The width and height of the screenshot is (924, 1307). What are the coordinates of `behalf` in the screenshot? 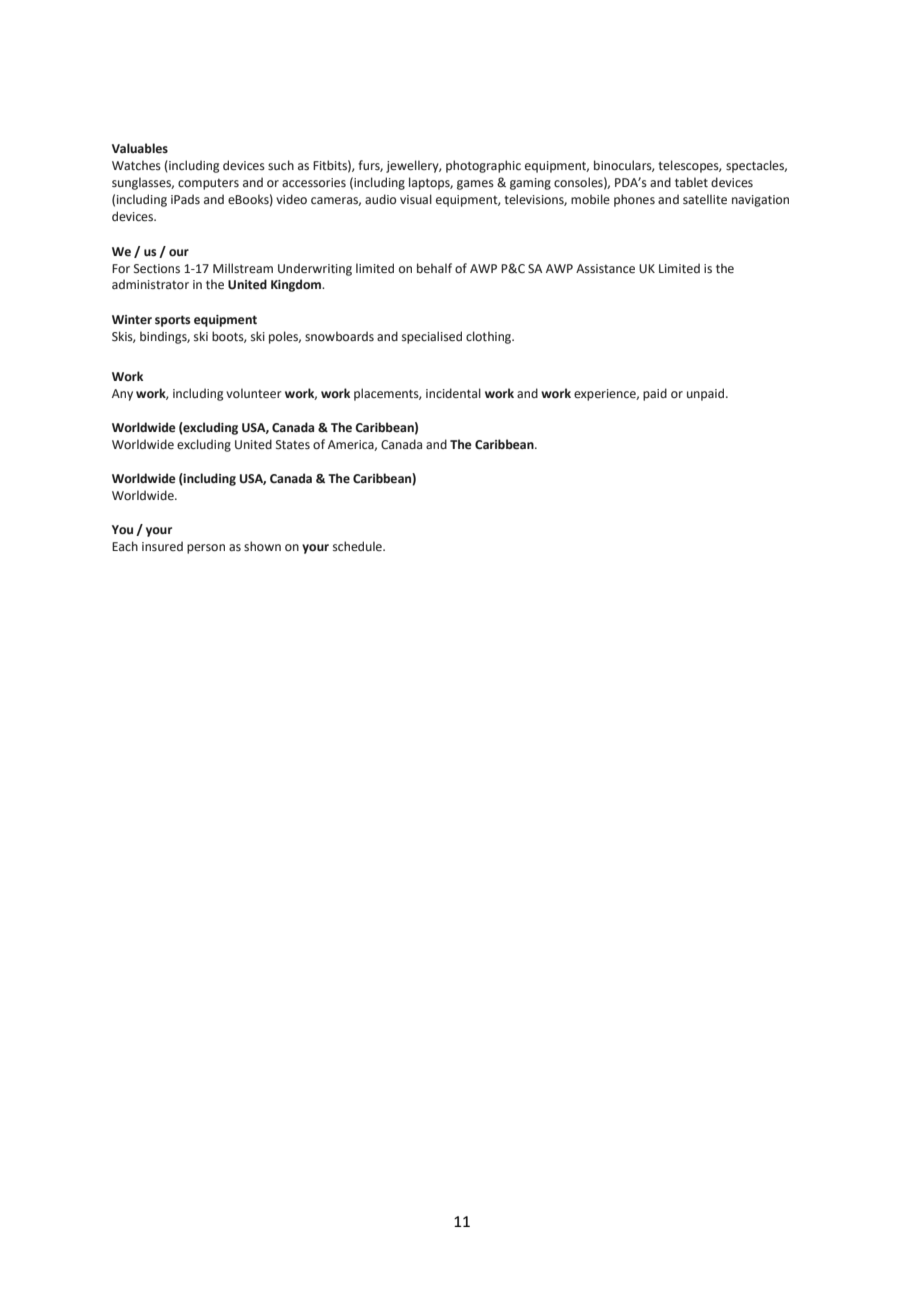 It's located at (434, 268).
